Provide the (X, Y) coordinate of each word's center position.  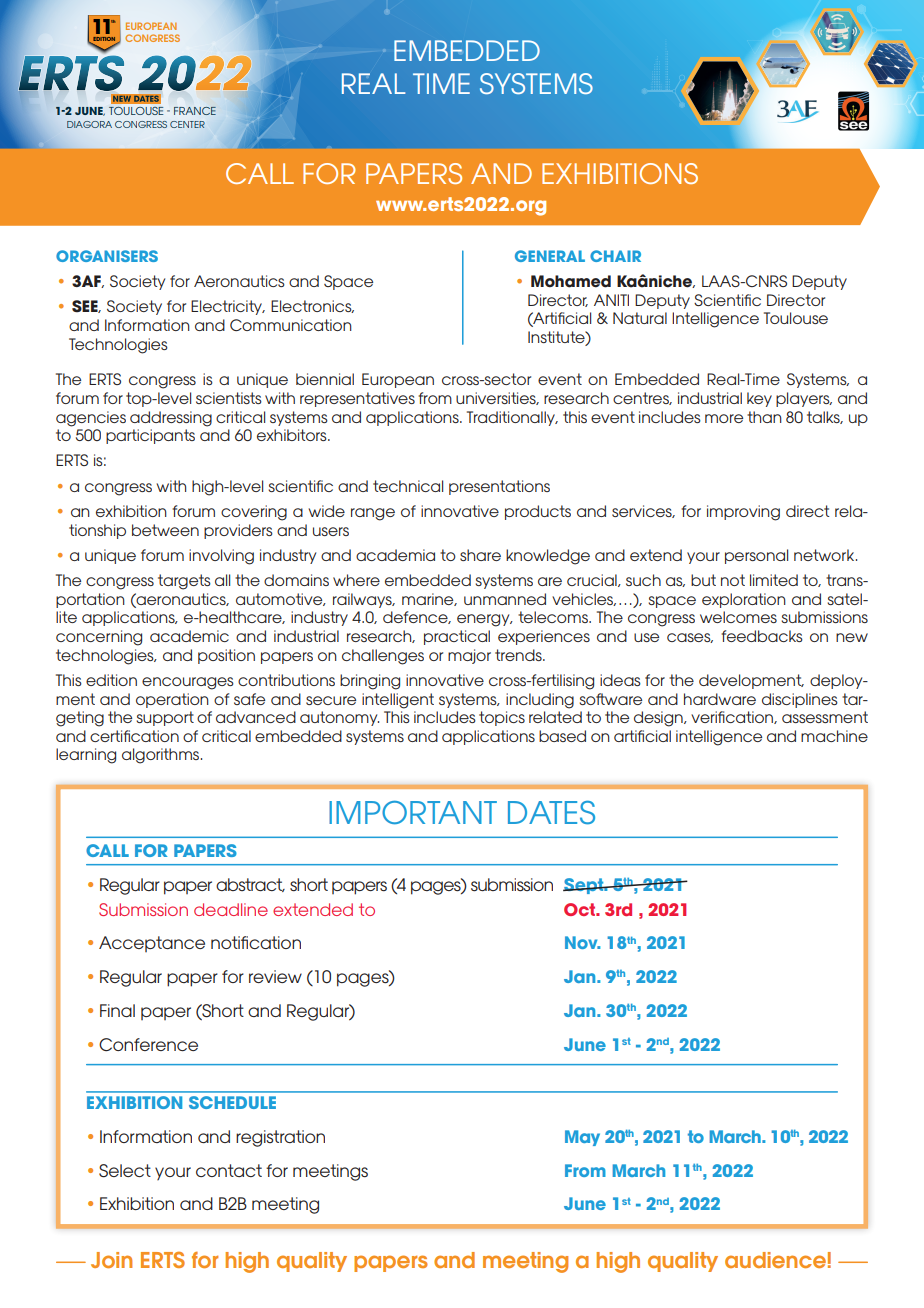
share (480, 555)
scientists (229, 398)
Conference (148, 1044)
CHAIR (615, 256)
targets (184, 582)
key (759, 399)
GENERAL (550, 256)
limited (774, 580)
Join (111, 1260)
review (275, 976)
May (582, 1138)
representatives (357, 399)
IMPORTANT (413, 813)
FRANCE (195, 111)
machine (834, 736)
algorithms (162, 756)
